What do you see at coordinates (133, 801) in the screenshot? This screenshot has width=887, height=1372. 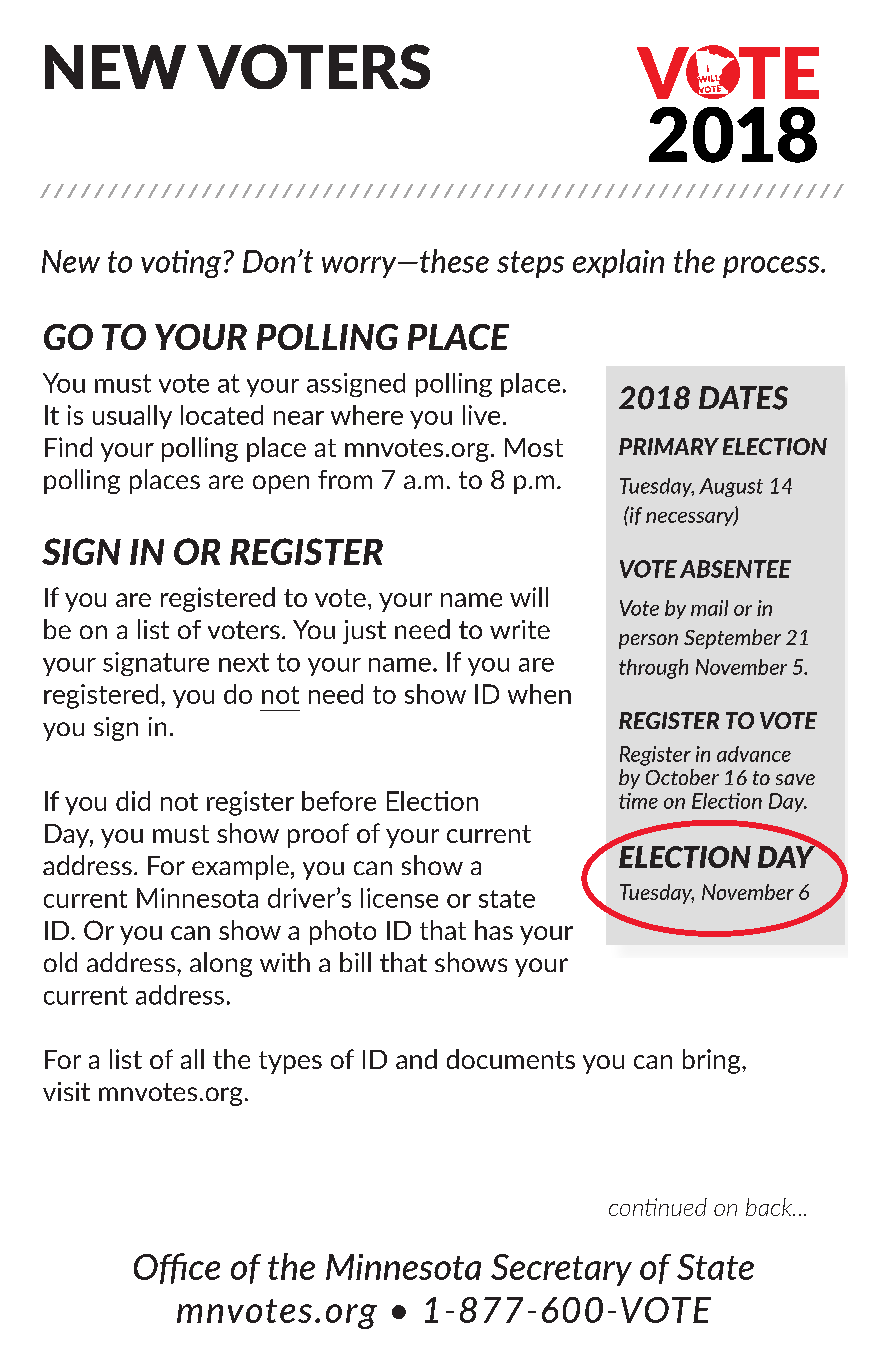 I see `did` at bounding box center [133, 801].
